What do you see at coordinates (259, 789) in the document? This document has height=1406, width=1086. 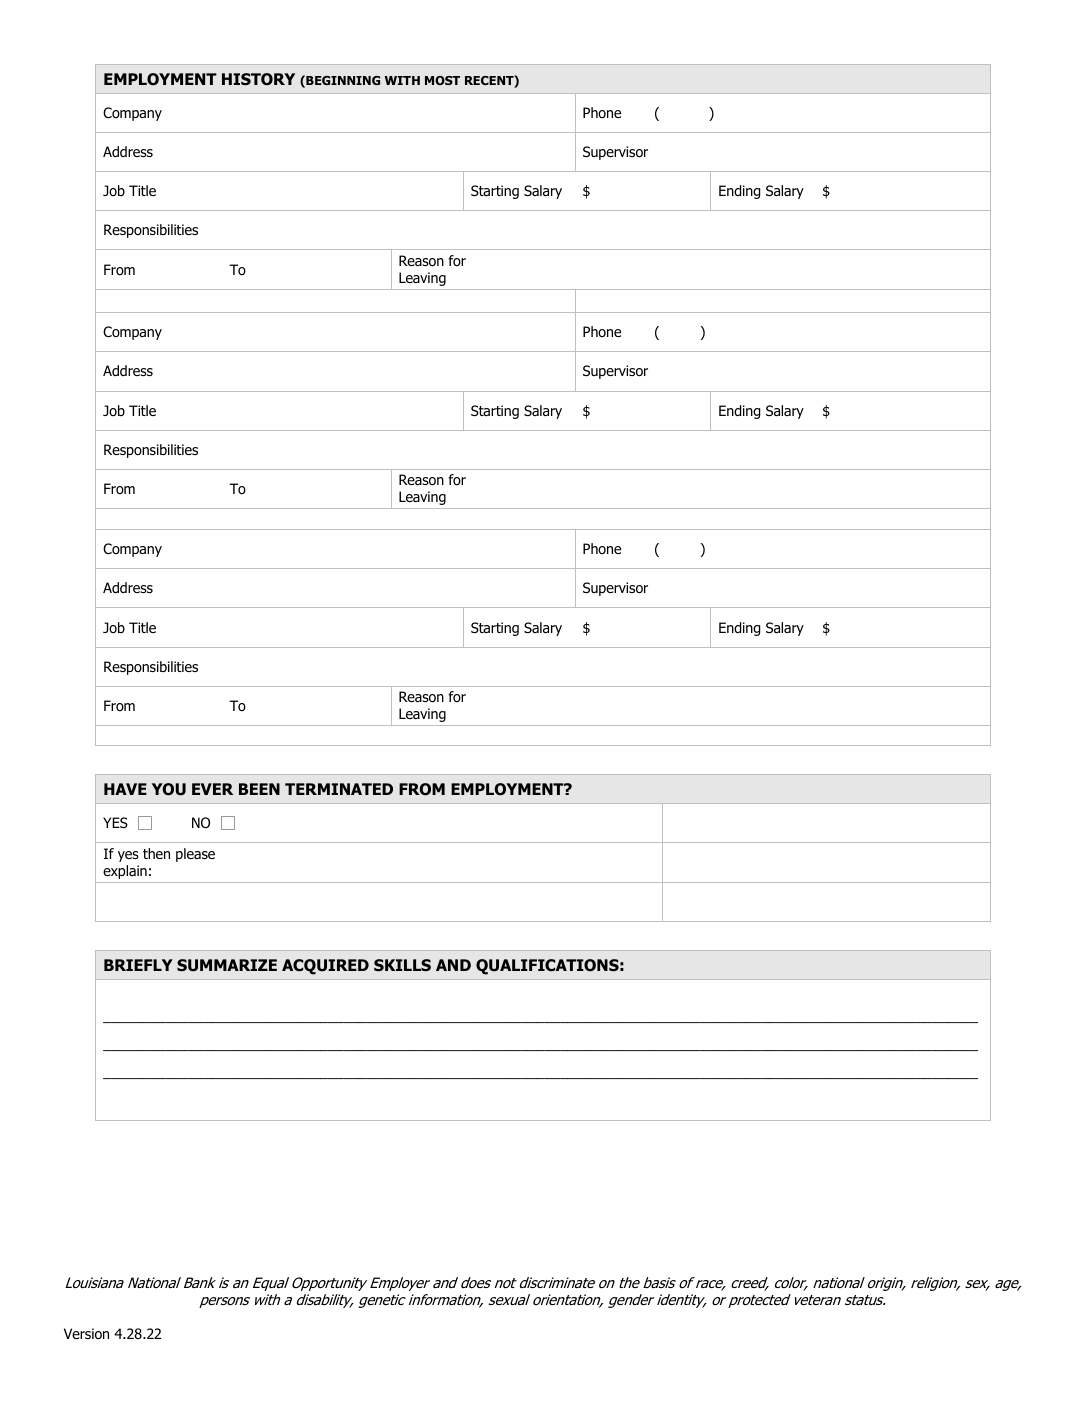 I see `BEEN` at bounding box center [259, 789].
